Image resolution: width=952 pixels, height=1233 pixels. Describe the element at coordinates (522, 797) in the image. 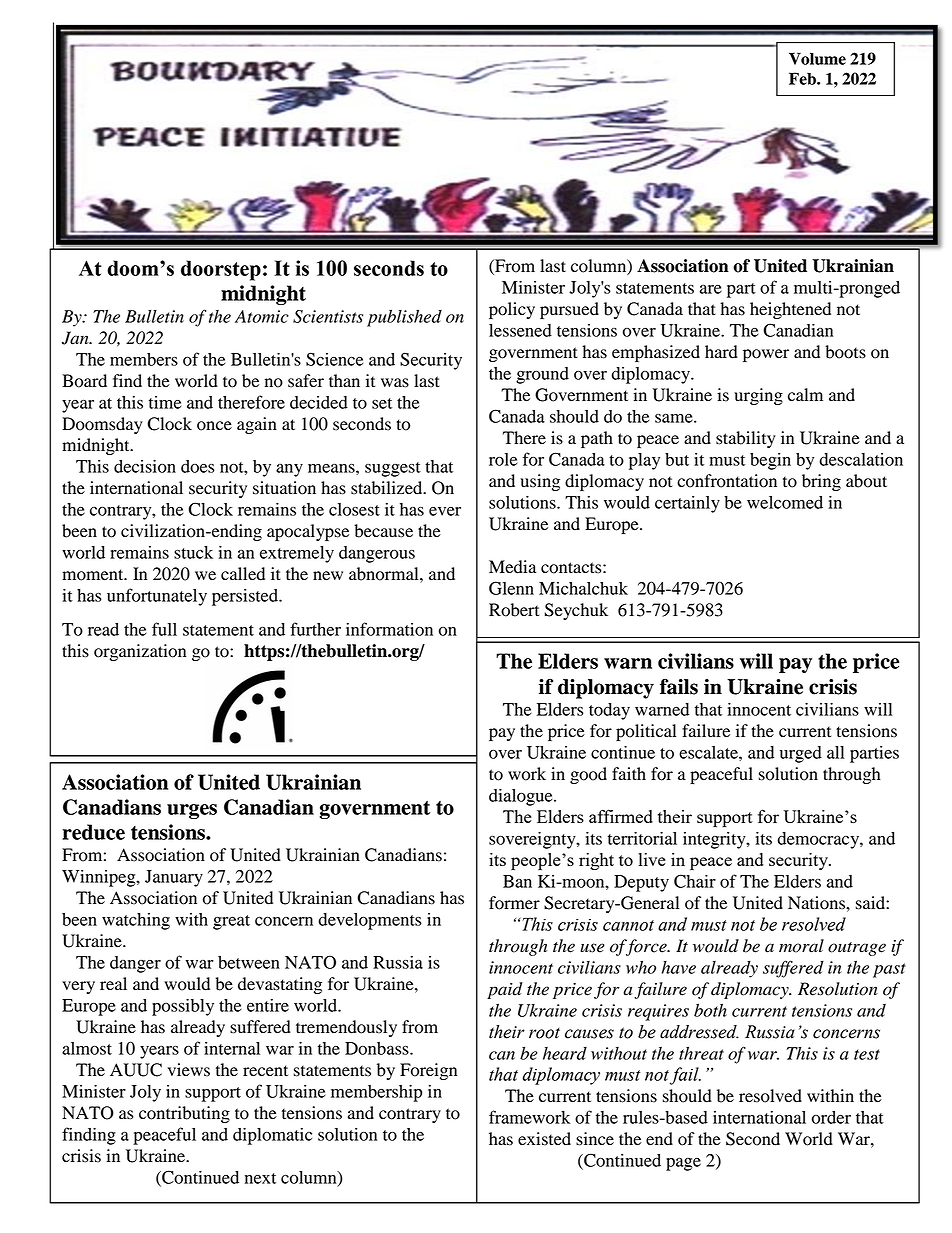

I see `dialogue` at that location.
